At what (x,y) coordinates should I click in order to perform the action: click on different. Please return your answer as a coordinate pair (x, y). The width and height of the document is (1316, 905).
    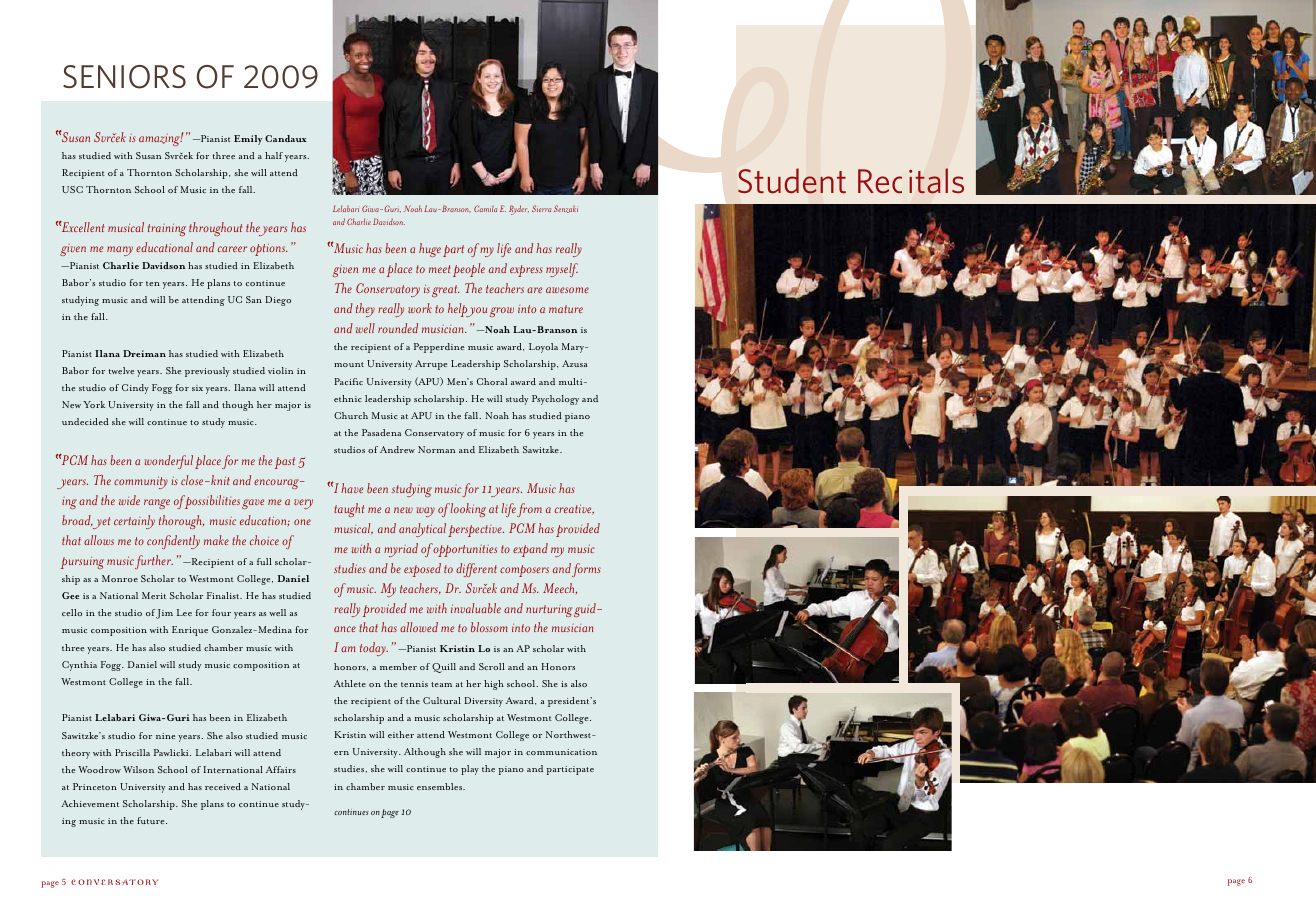
    Looking at the image, I should click on (476, 570).
